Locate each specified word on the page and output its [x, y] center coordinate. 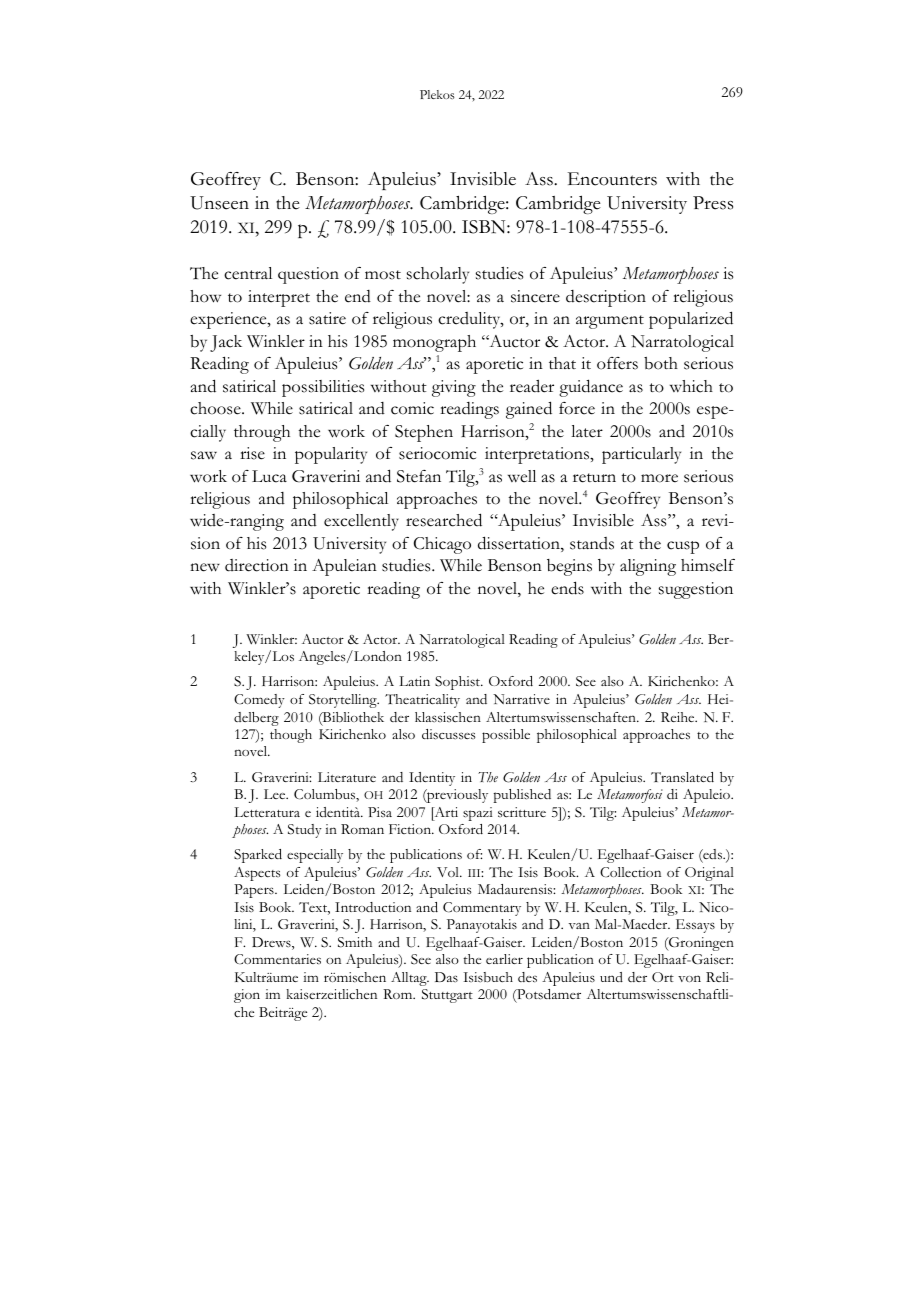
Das [446, 977]
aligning [648, 567]
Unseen [219, 203]
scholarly [438, 275]
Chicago [442, 545]
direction [257, 565]
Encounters [612, 179]
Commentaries [277, 959]
